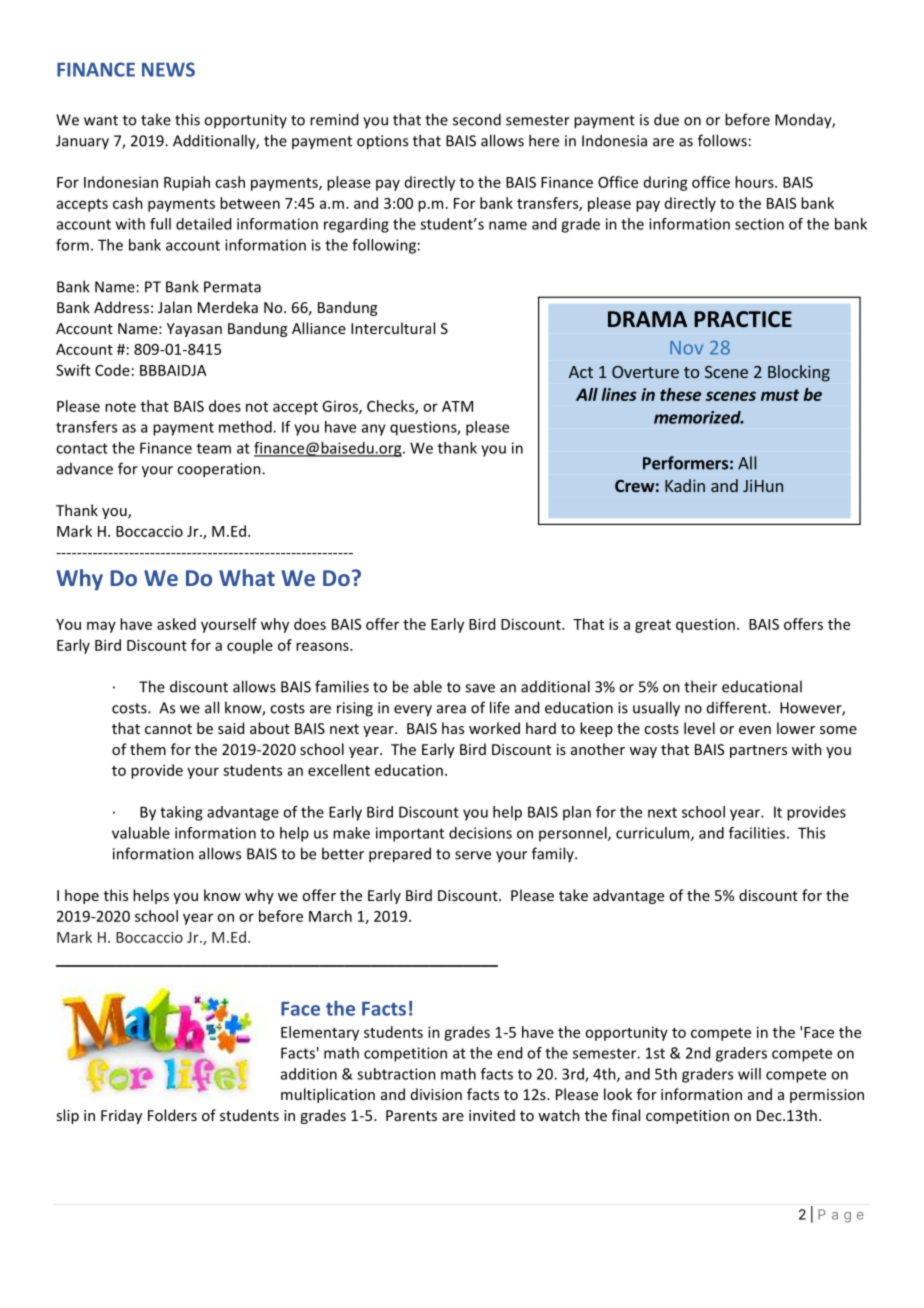 This screenshot has width=924, height=1308. What do you see at coordinates (168, 69) in the screenshot?
I see `NEWS` at bounding box center [168, 69].
